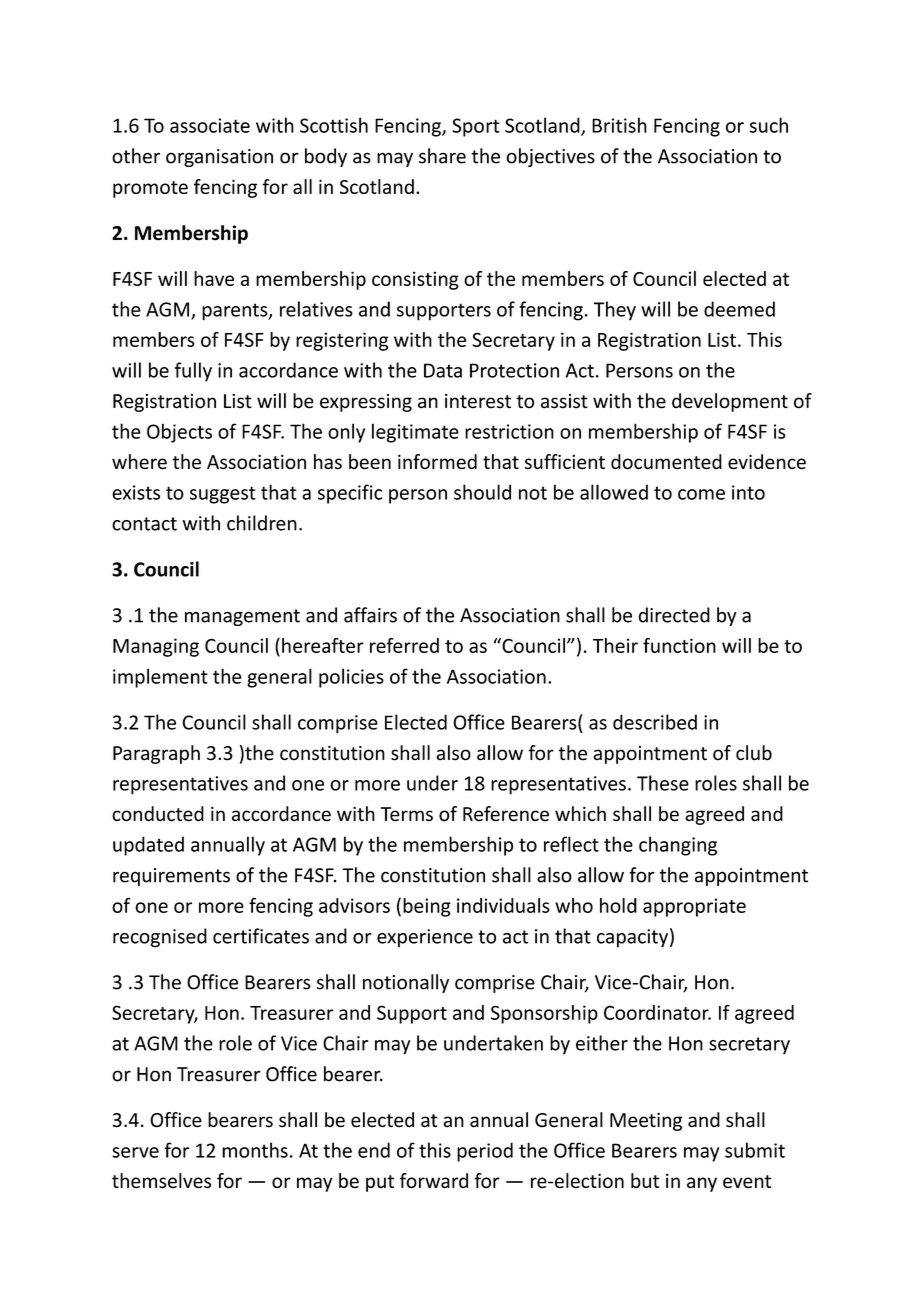 The height and width of the image is (1308, 924). What do you see at coordinates (678, 846) in the image?
I see `changing` at bounding box center [678, 846].
